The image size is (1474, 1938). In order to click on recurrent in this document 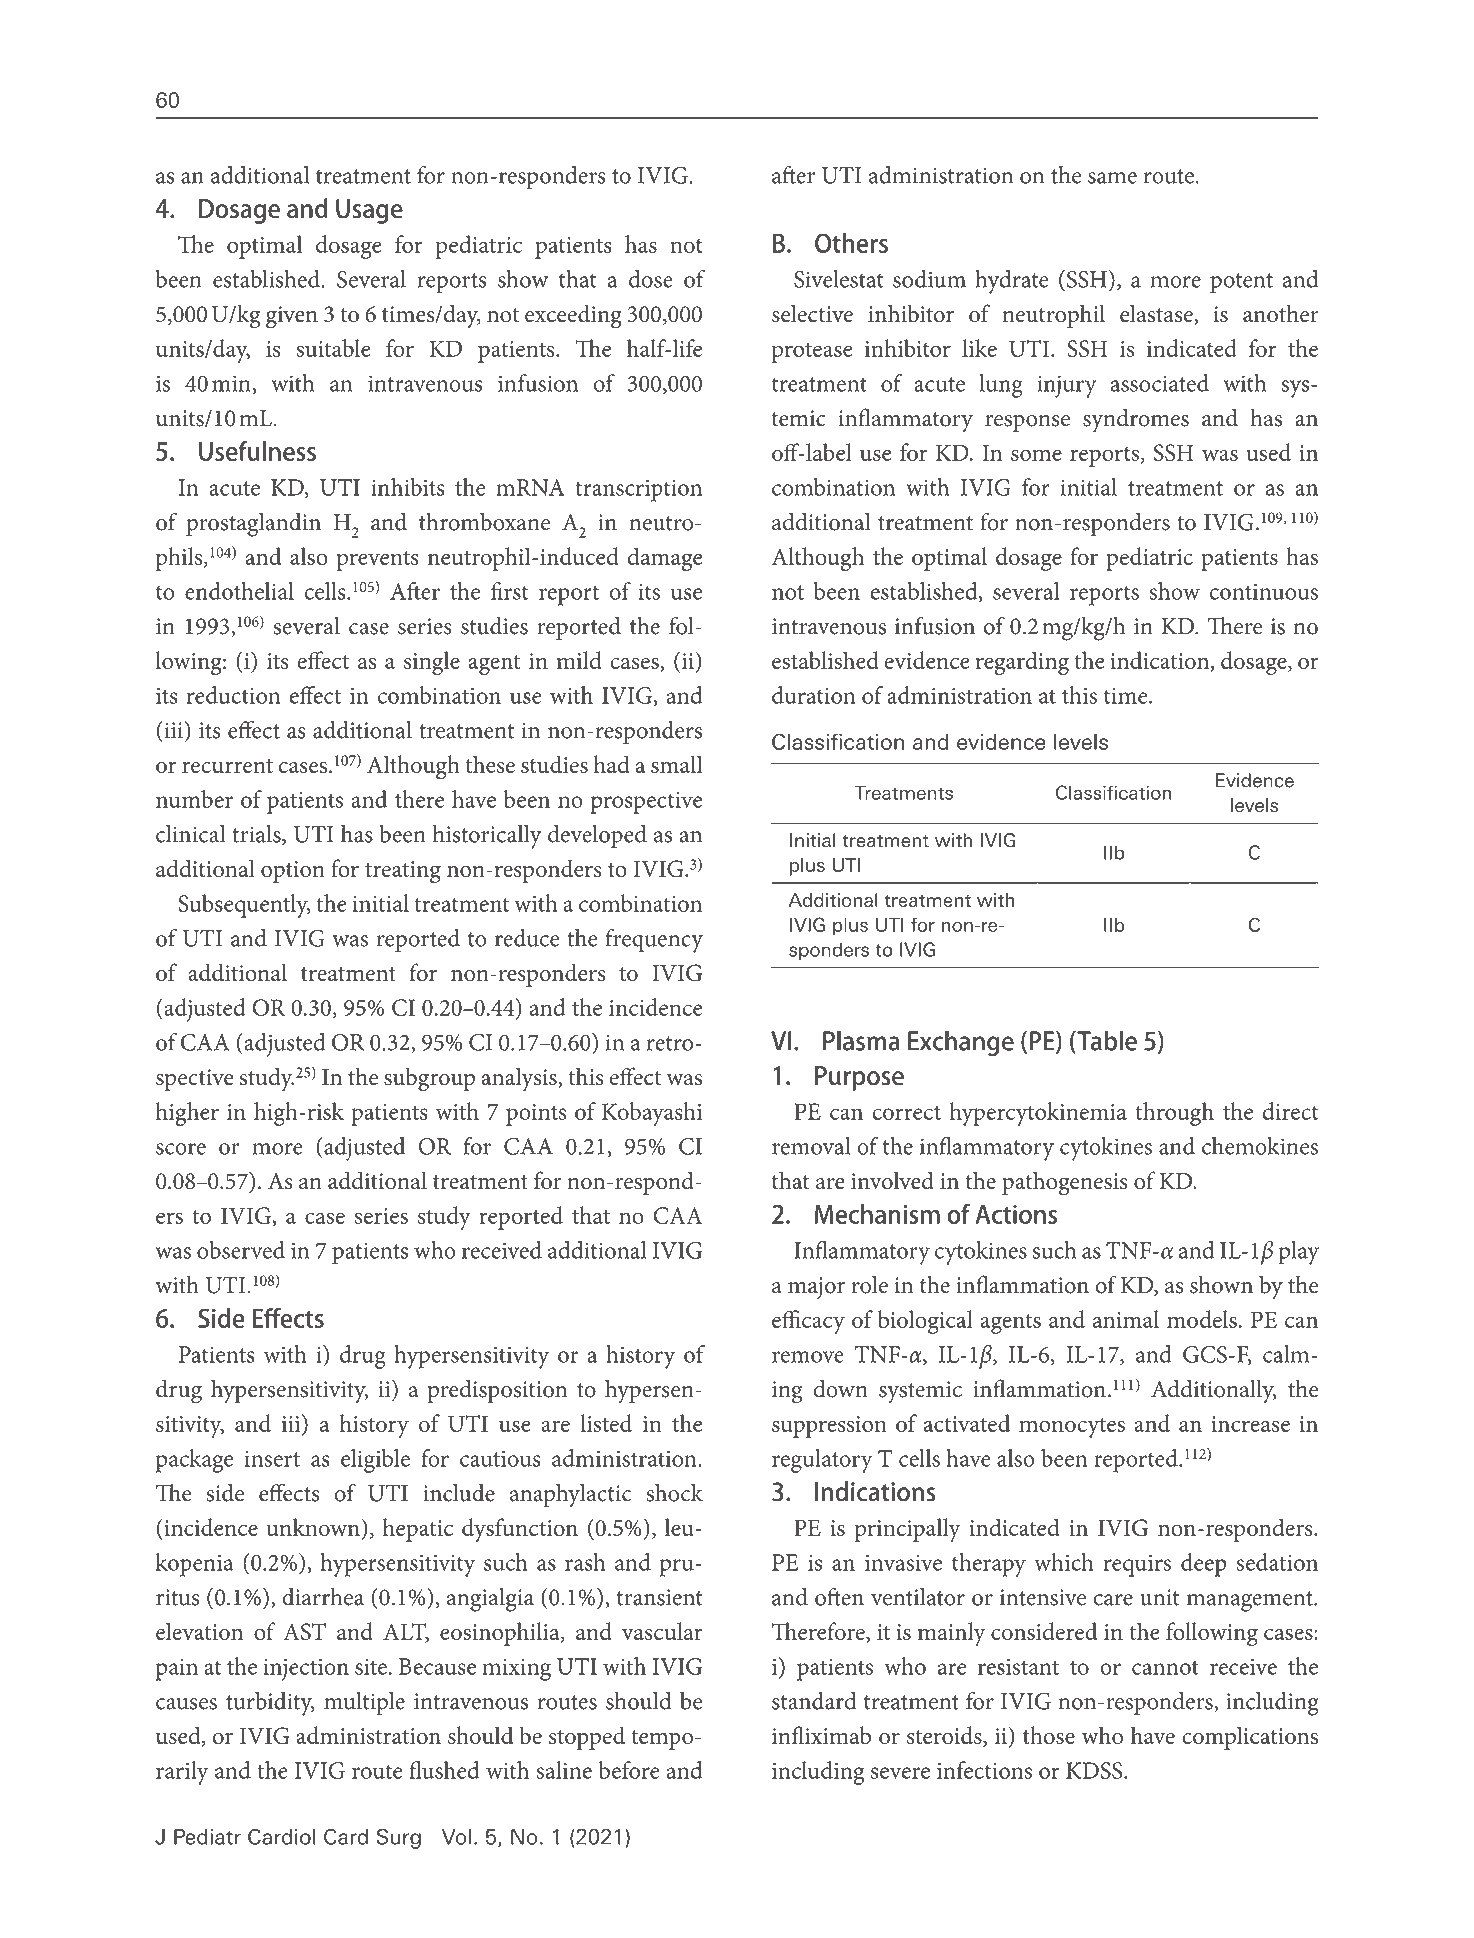, I will do `click(227, 766)`.
